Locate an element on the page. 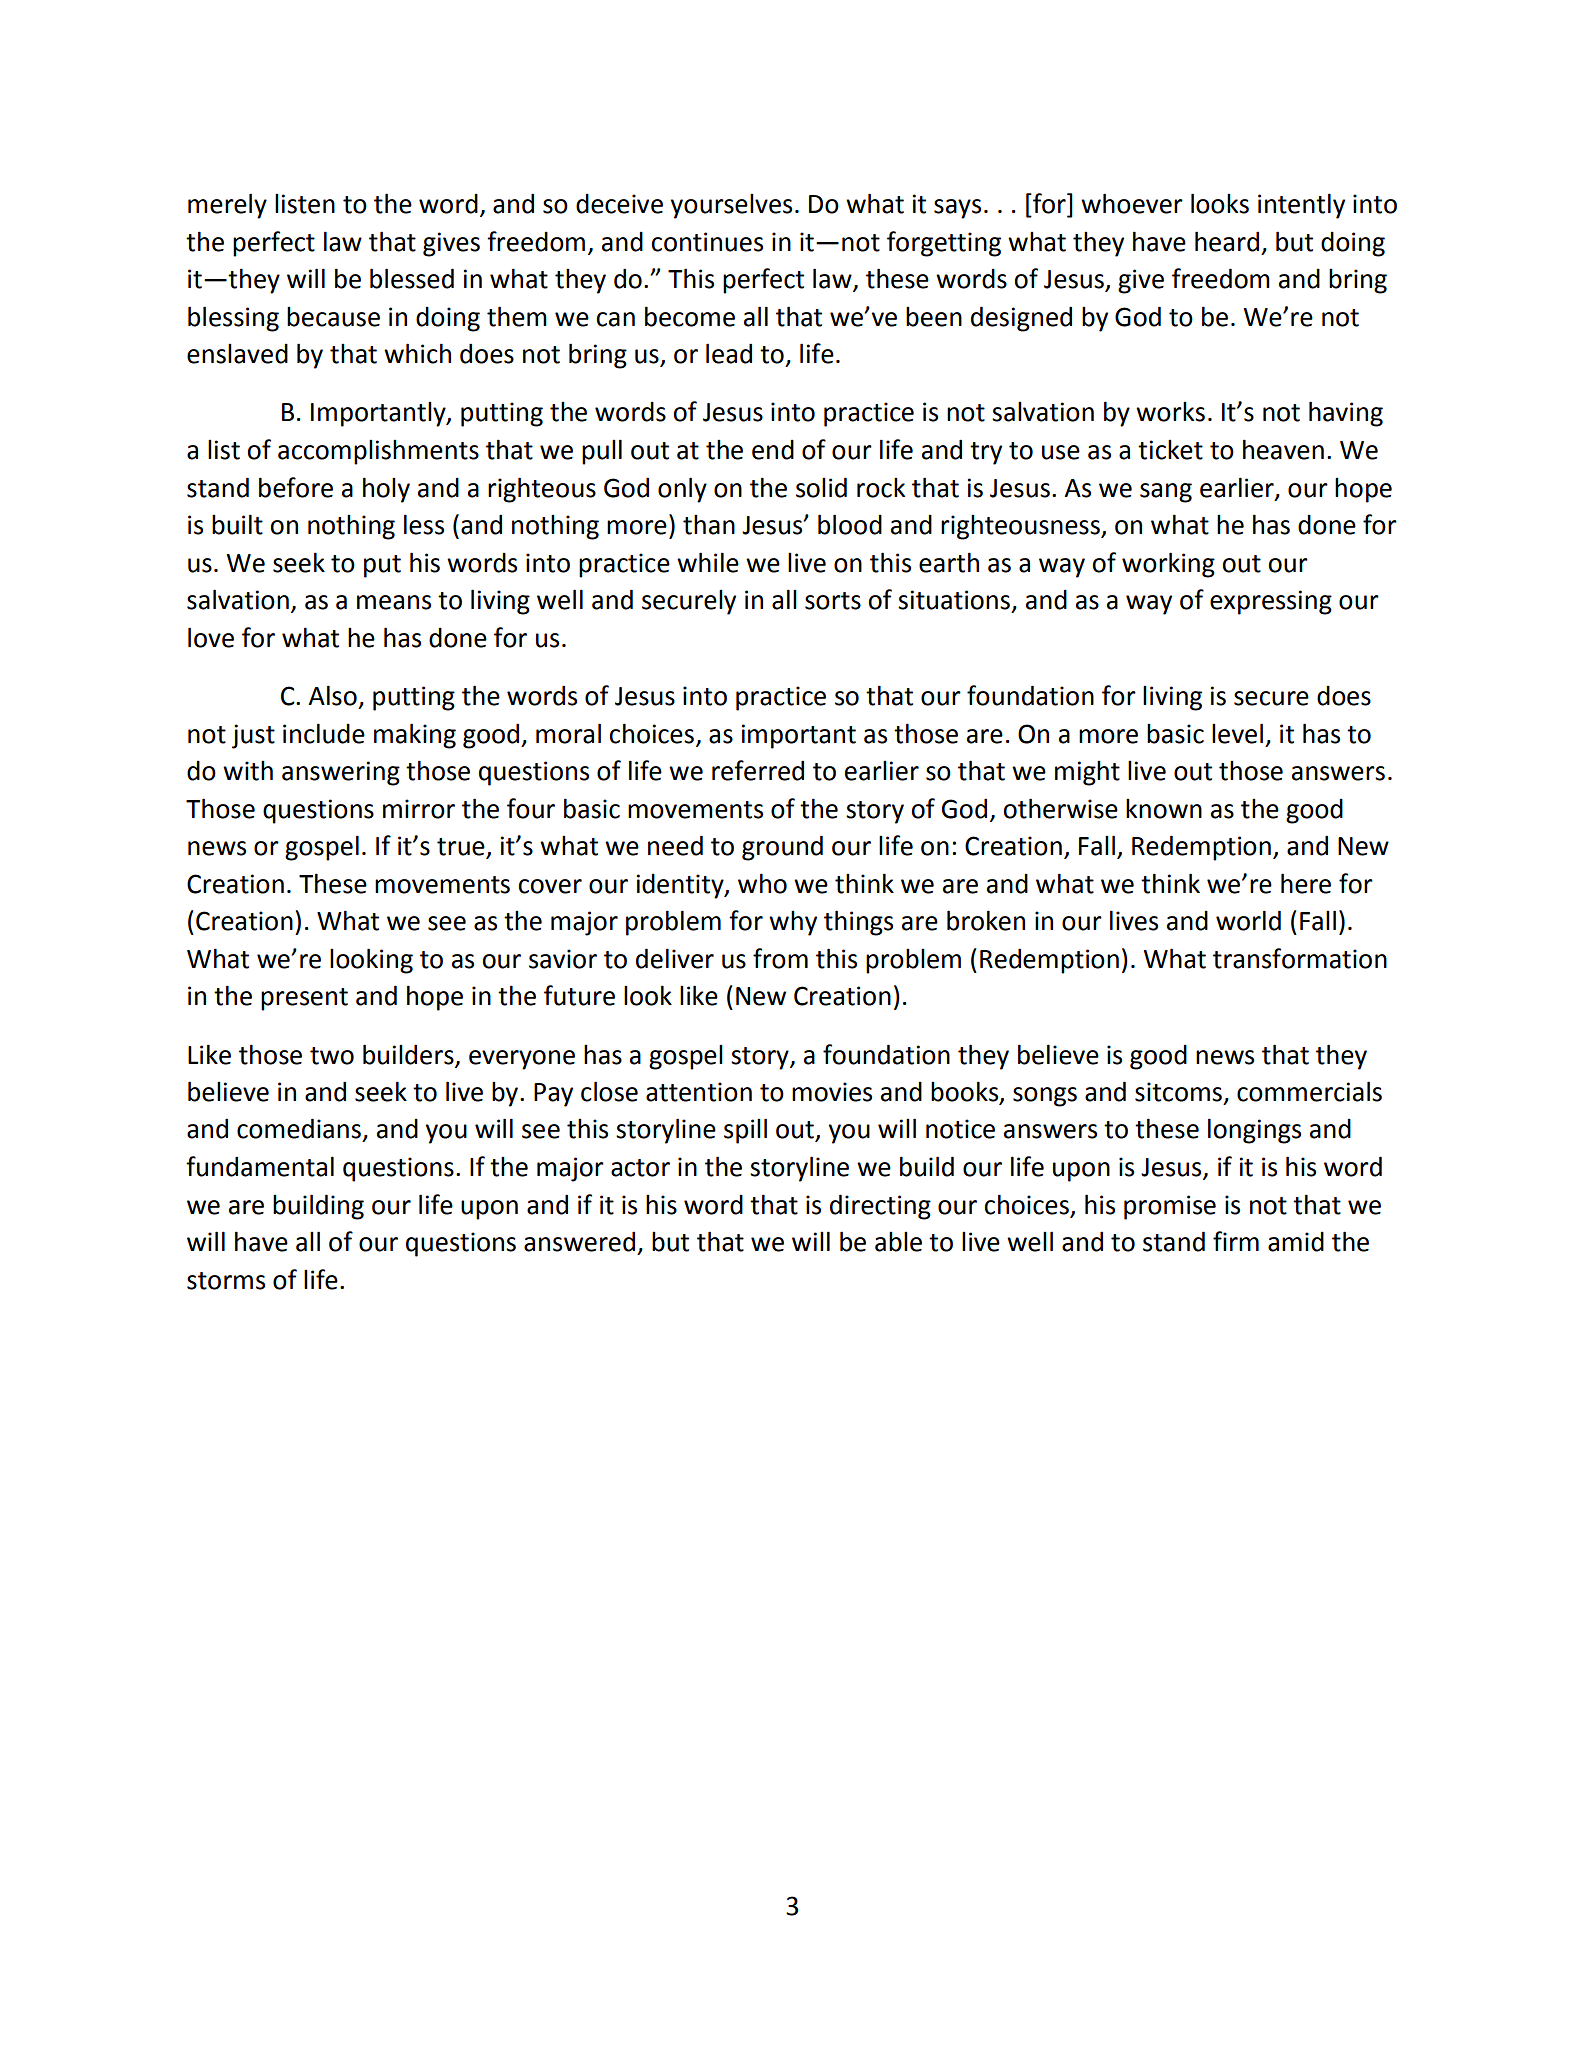  level is located at coordinates (1237, 733).
